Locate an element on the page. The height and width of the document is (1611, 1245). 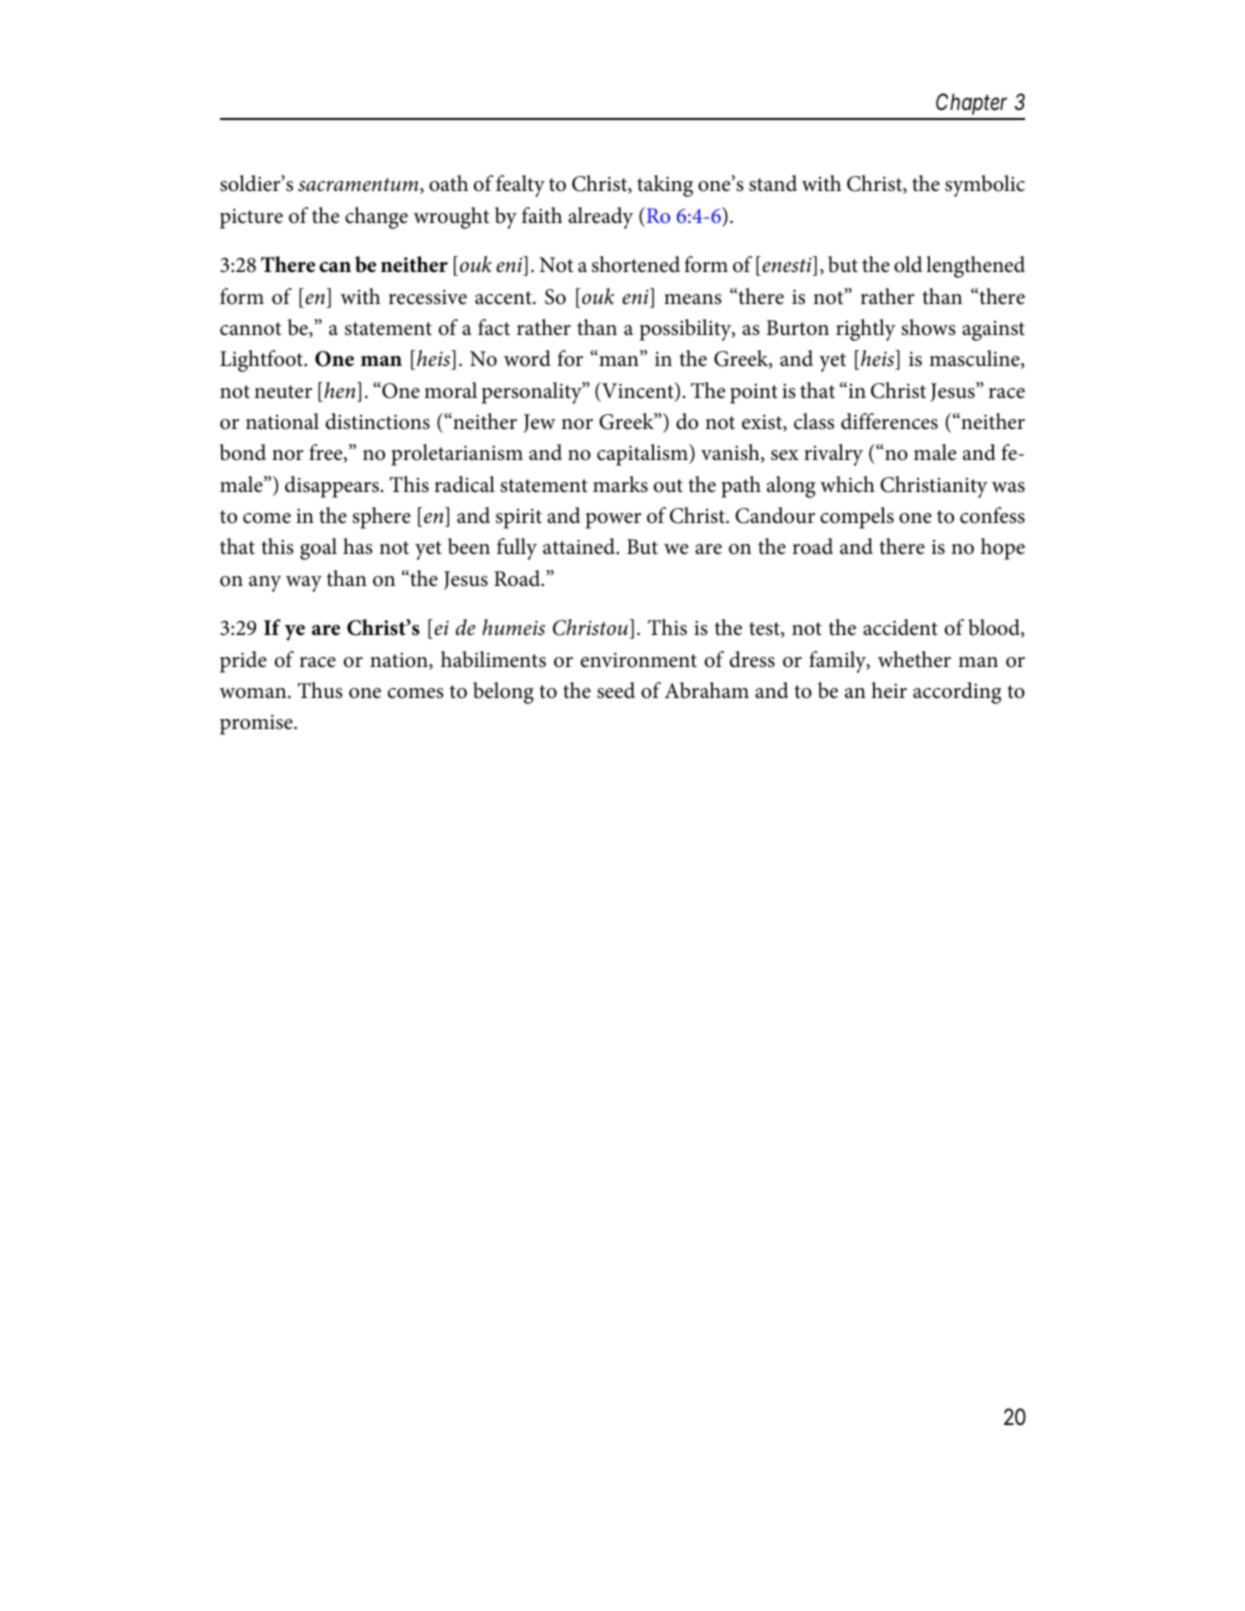
Thus is located at coordinates (320, 690).
